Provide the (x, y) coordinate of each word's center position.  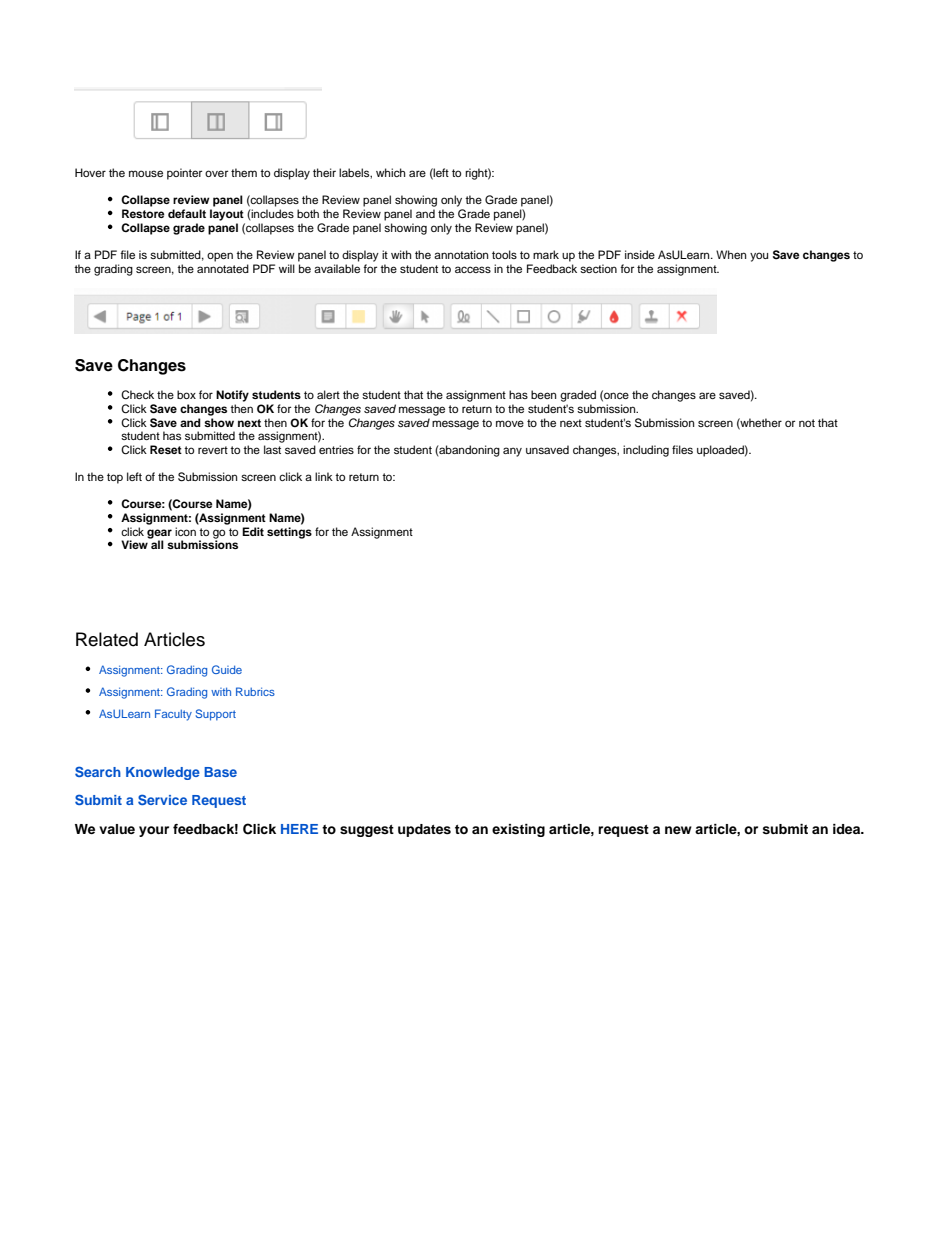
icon (185, 531)
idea (848, 829)
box (186, 394)
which (390, 172)
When (731, 254)
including (646, 451)
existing (518, 830)
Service (162, 799)
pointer (184, 174)
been (543, 394)
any (512, 452)
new (678, 830)
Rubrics (255, 691)
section (598, 268)
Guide (227, 669)
